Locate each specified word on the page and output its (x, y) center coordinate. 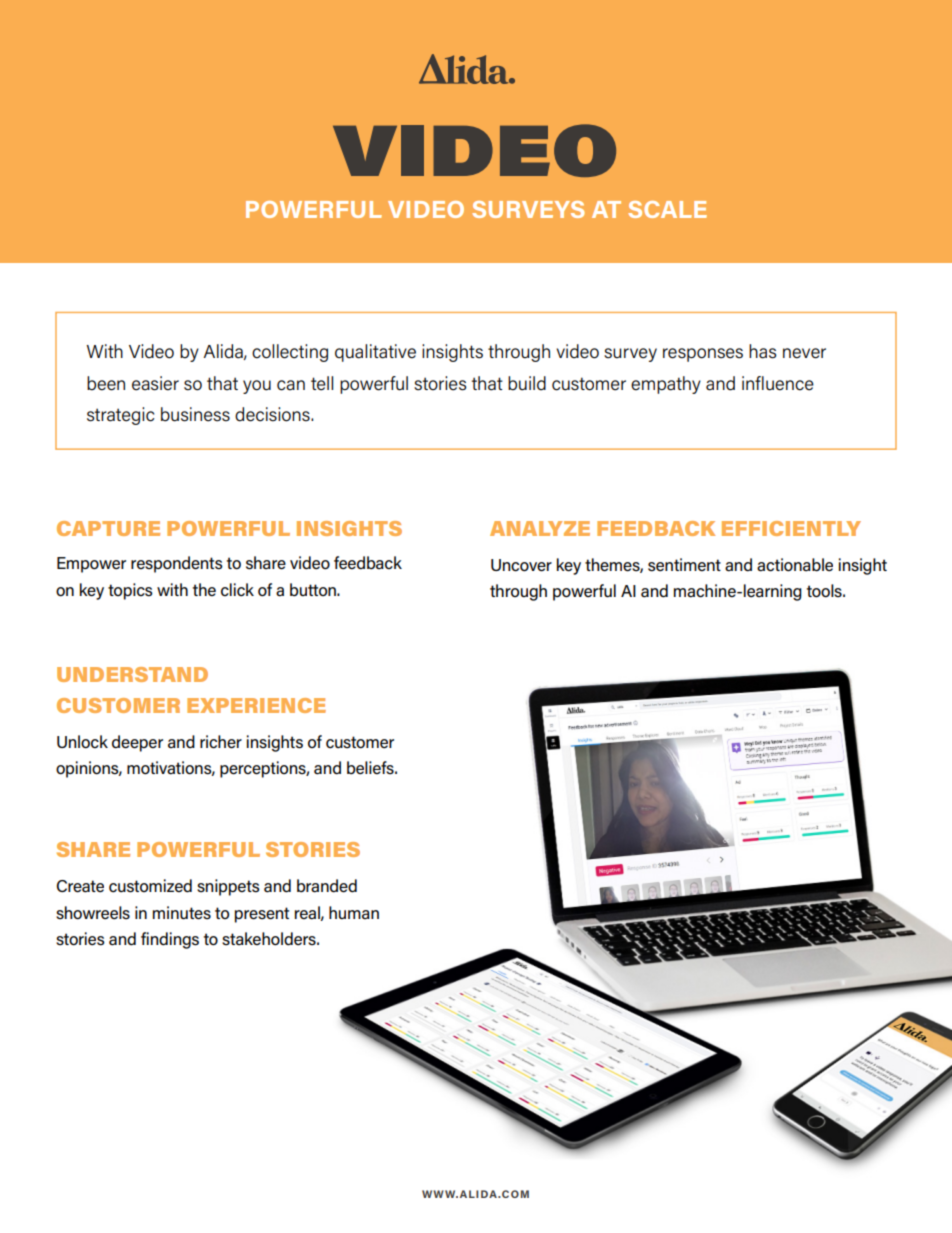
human (354, 912)
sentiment (684, 565)
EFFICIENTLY (791, 528)
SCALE (667, 209)
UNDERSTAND (132, 674)
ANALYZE (540, 528)
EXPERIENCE (256, 705)
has (763, 351)
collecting (290, 353)
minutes (182, 913)
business (195, 414)
